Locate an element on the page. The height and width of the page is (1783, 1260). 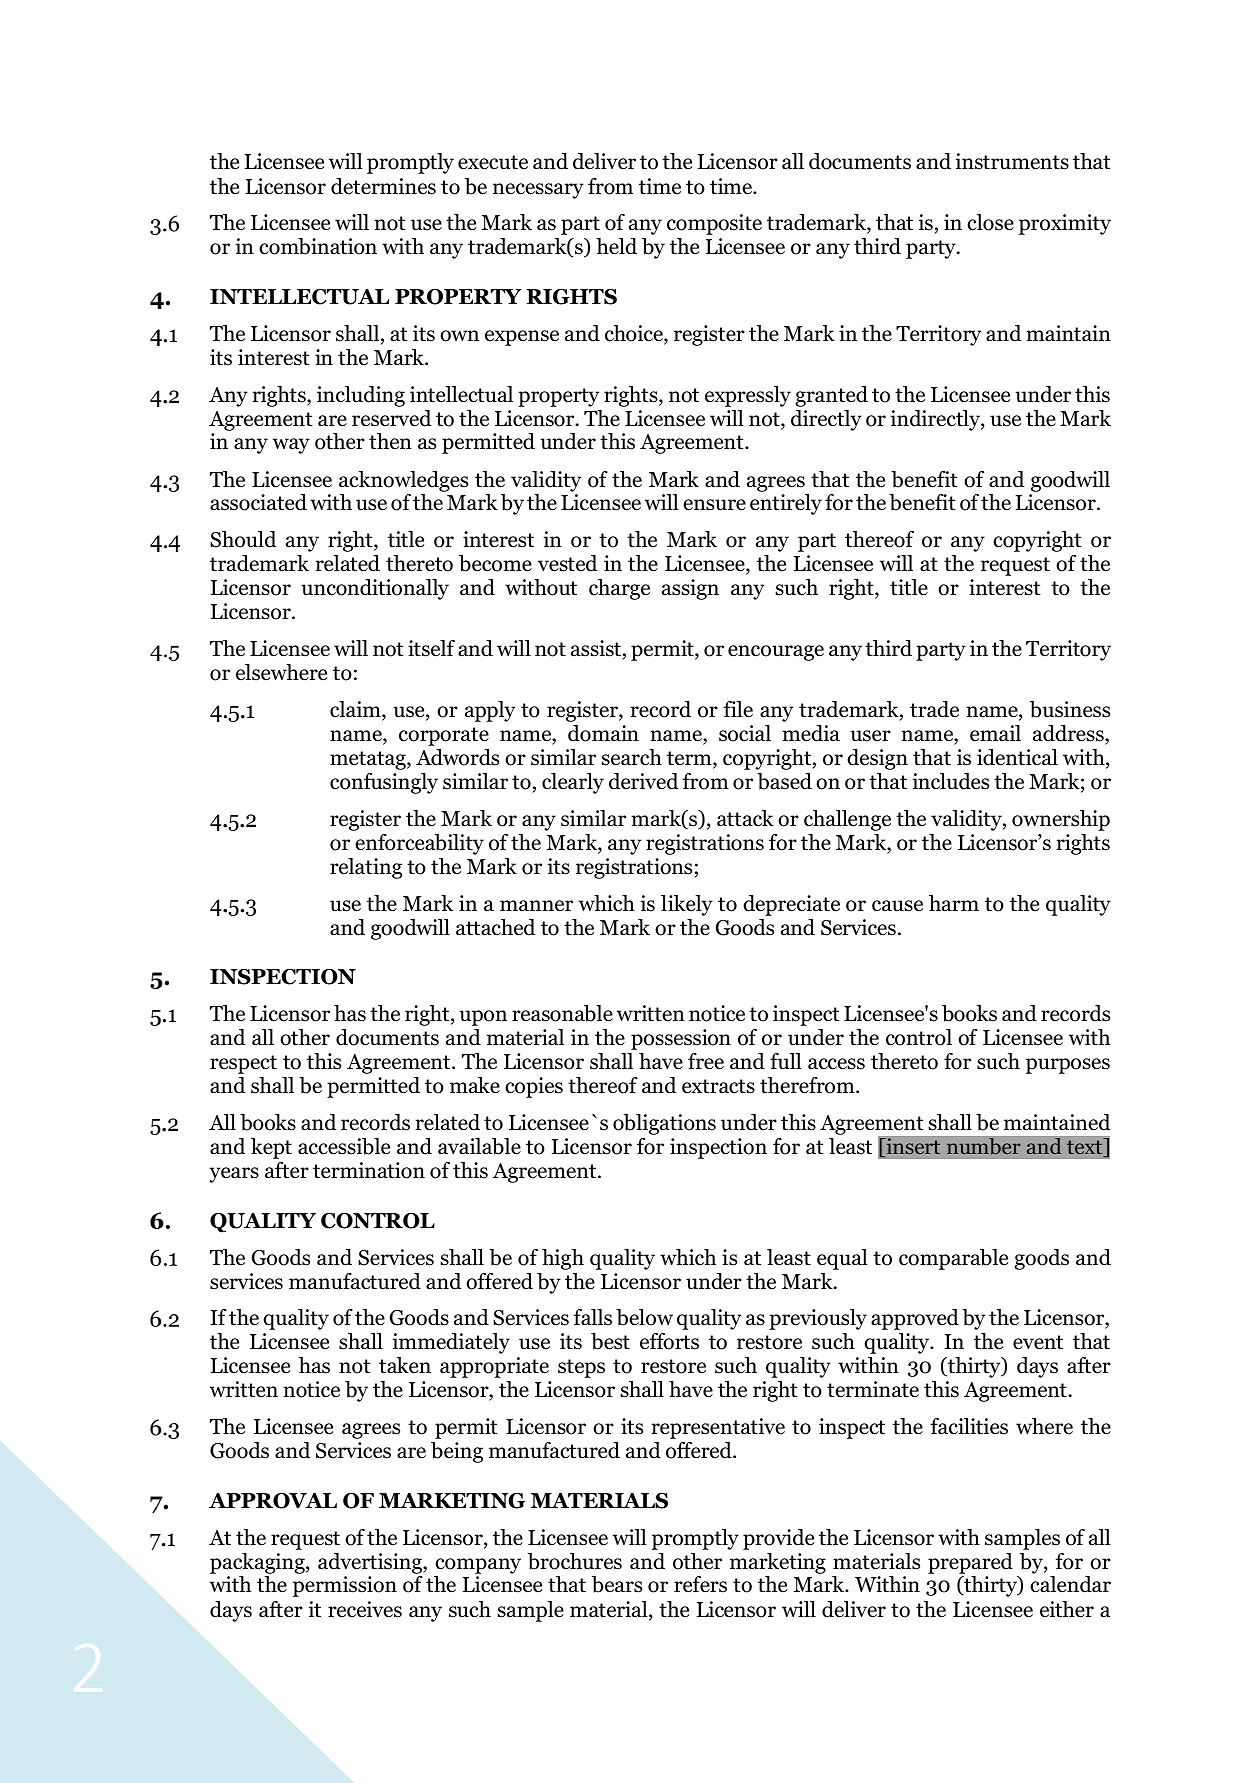
relating is located at coordinates (366, 868).
